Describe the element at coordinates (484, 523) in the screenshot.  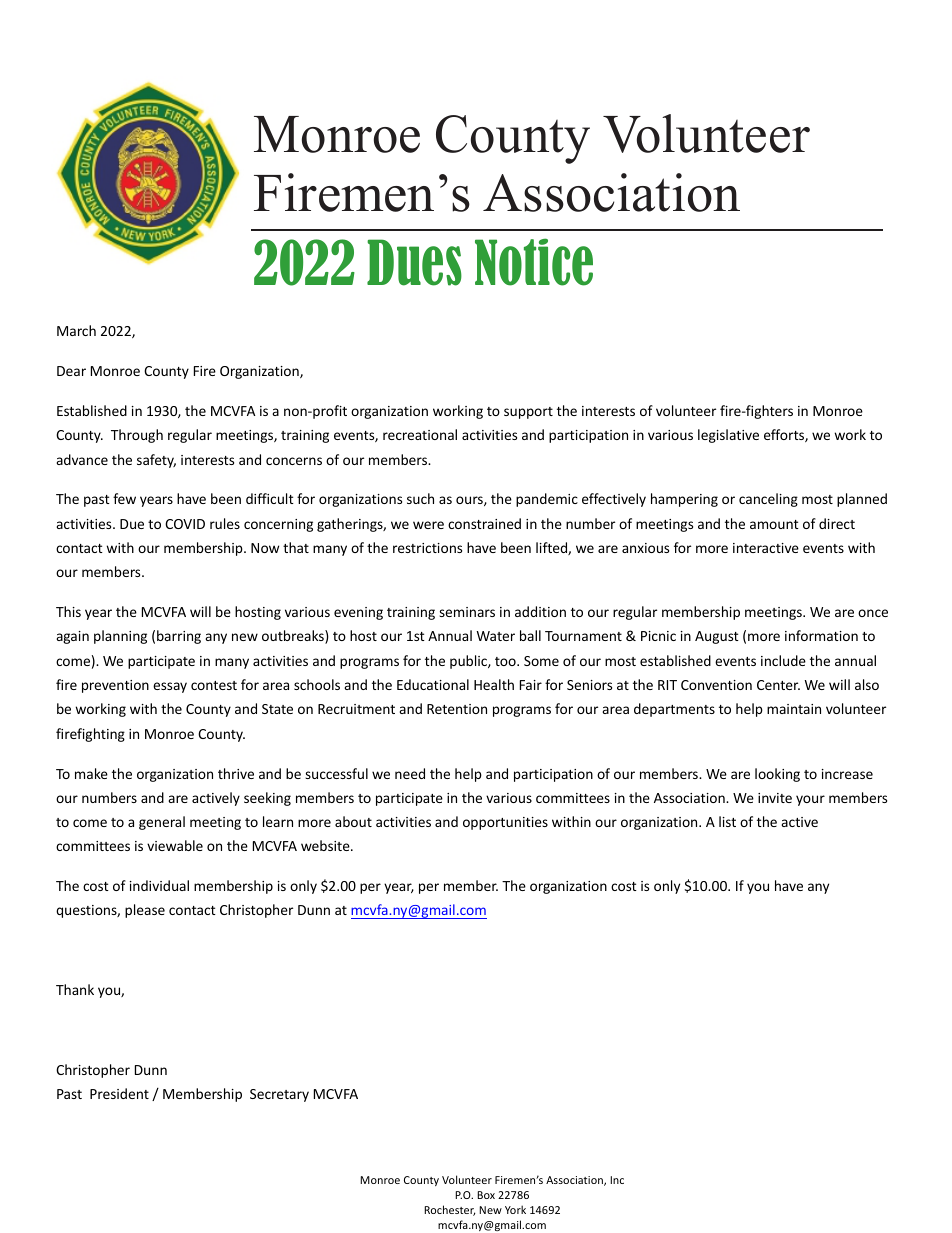
I see `constrained` at that location.
